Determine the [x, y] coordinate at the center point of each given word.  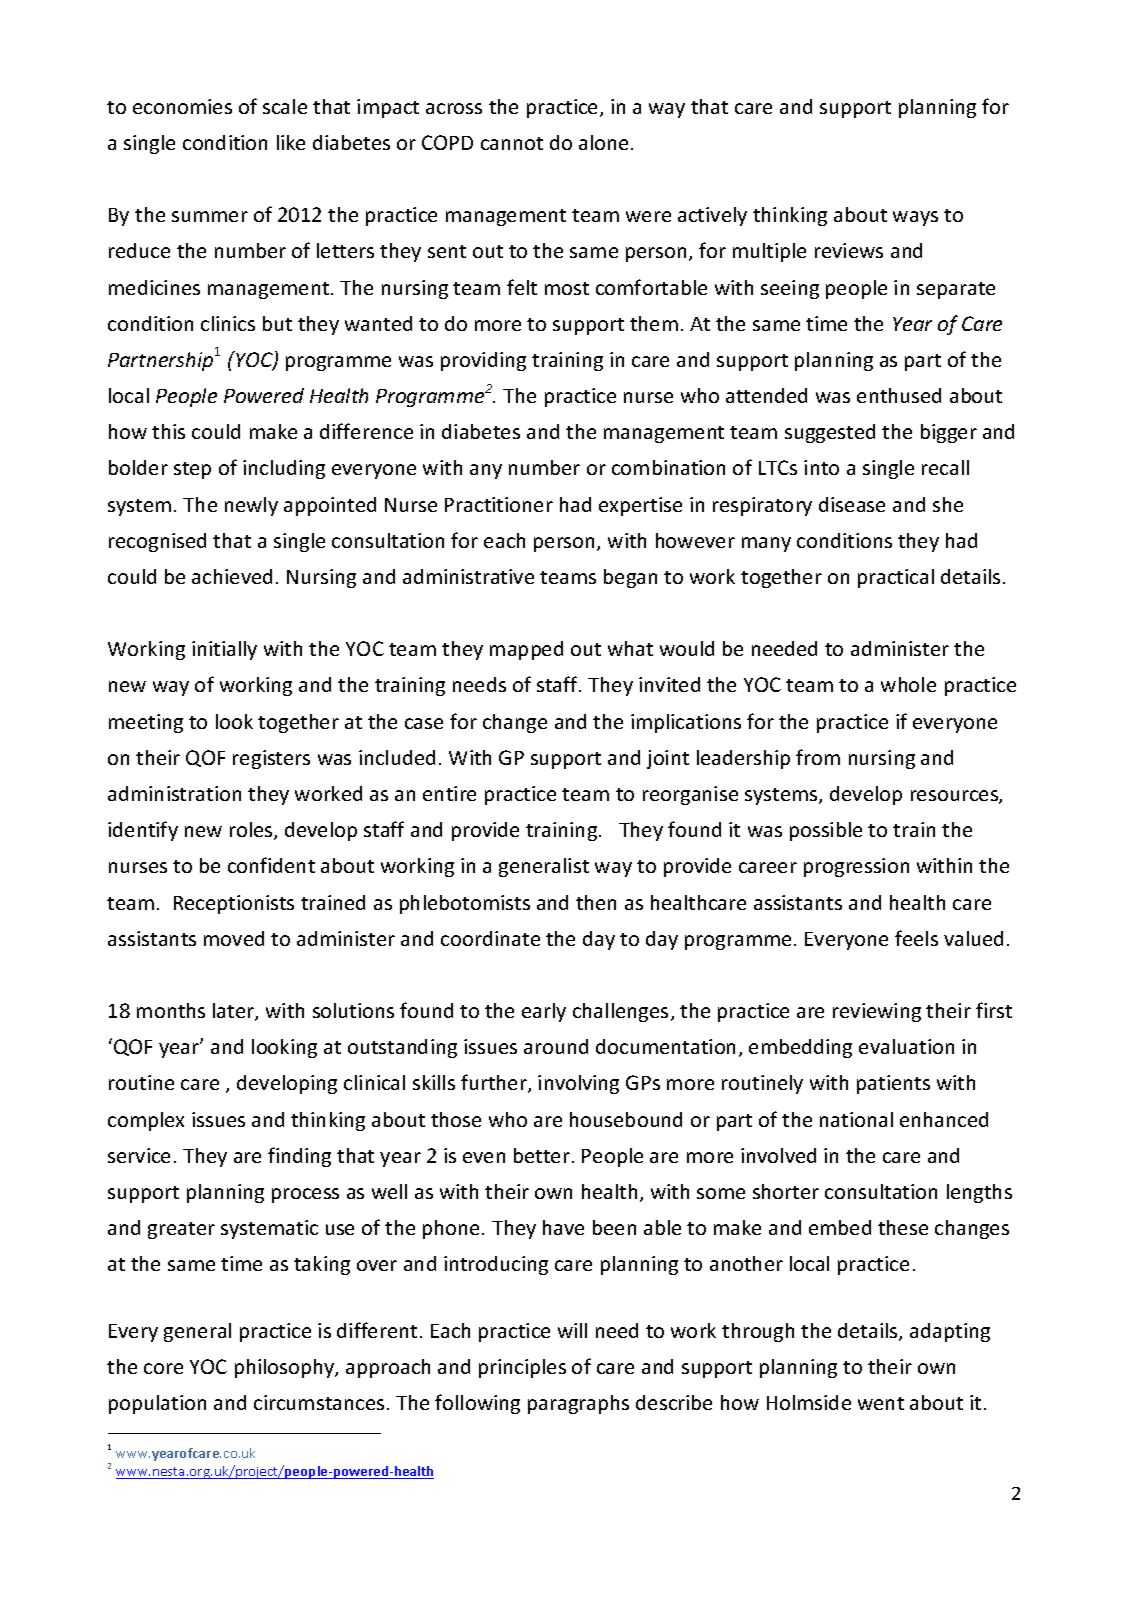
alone [603, 142]
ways [915, 218]
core [163, 1368]
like [291, 142]
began [630, 578]
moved [234, 938]
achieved [232, 576]
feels [916, 938]
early [544, 1012]
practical [896, 578]
